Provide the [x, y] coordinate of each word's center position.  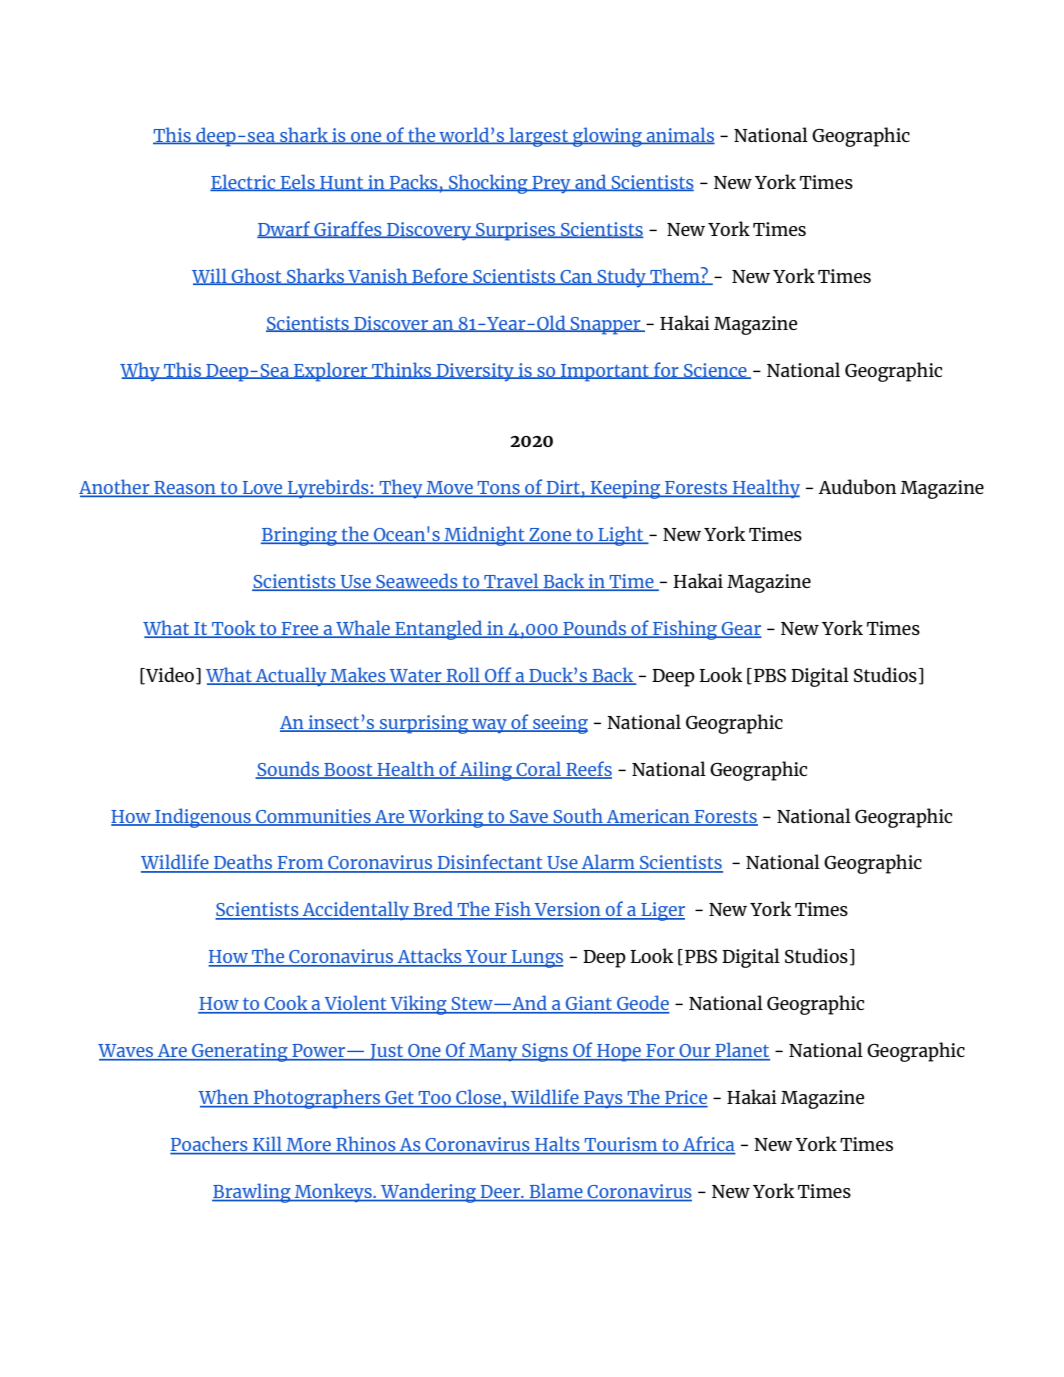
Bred [433, 910]
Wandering [428, 1193]
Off [498, 675]
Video [170, 675]
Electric [244, 182]
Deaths [243, 863]
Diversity [475, 372]
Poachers [210, 1145]
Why [141, 372]
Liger [662, 911]
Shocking [488, 184]
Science [715, 371]
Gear [741, 629]
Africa [708, 1145]
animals [679, 135]
